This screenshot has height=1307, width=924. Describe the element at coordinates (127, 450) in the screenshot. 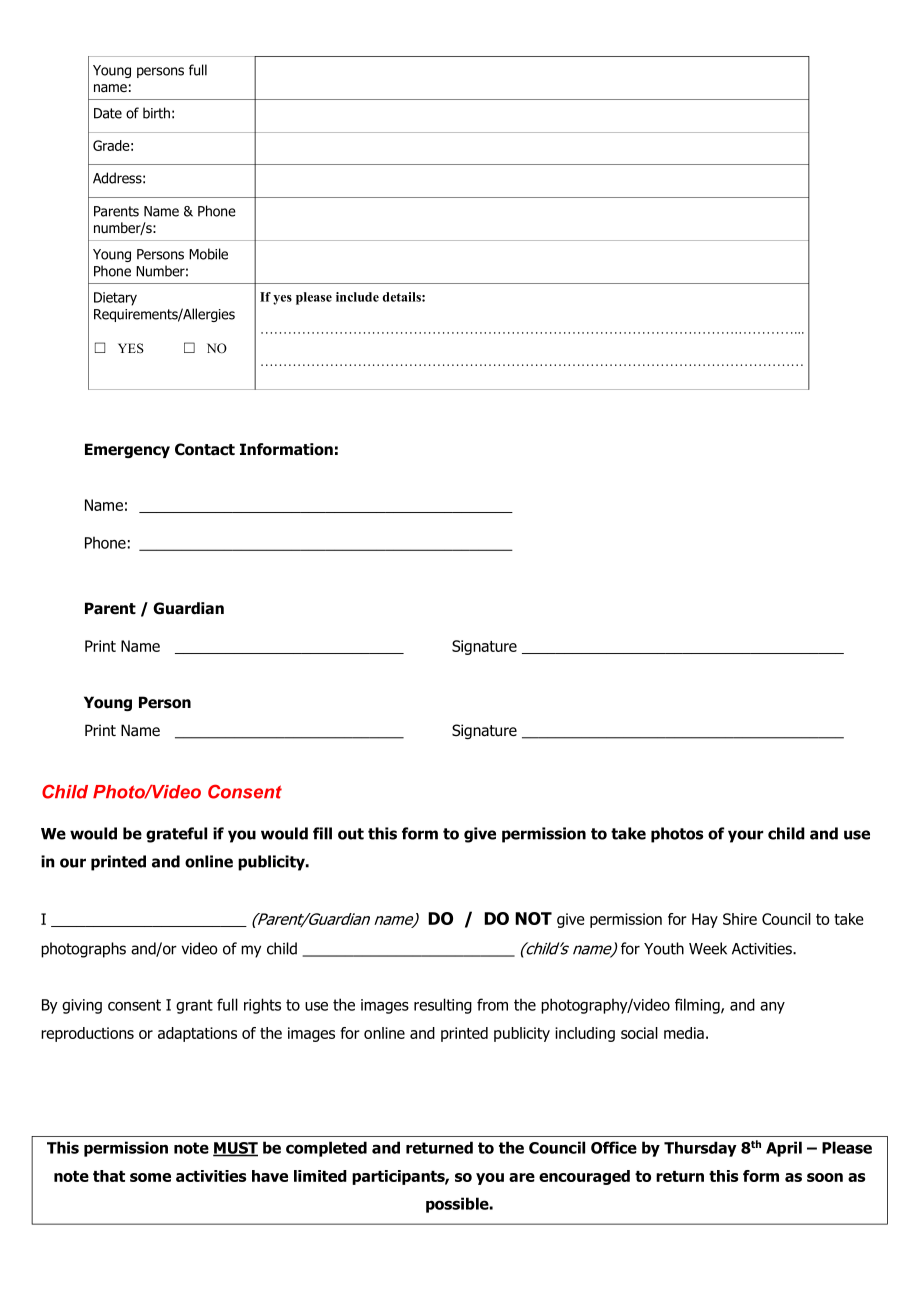

I see `Emergency` at that location.
